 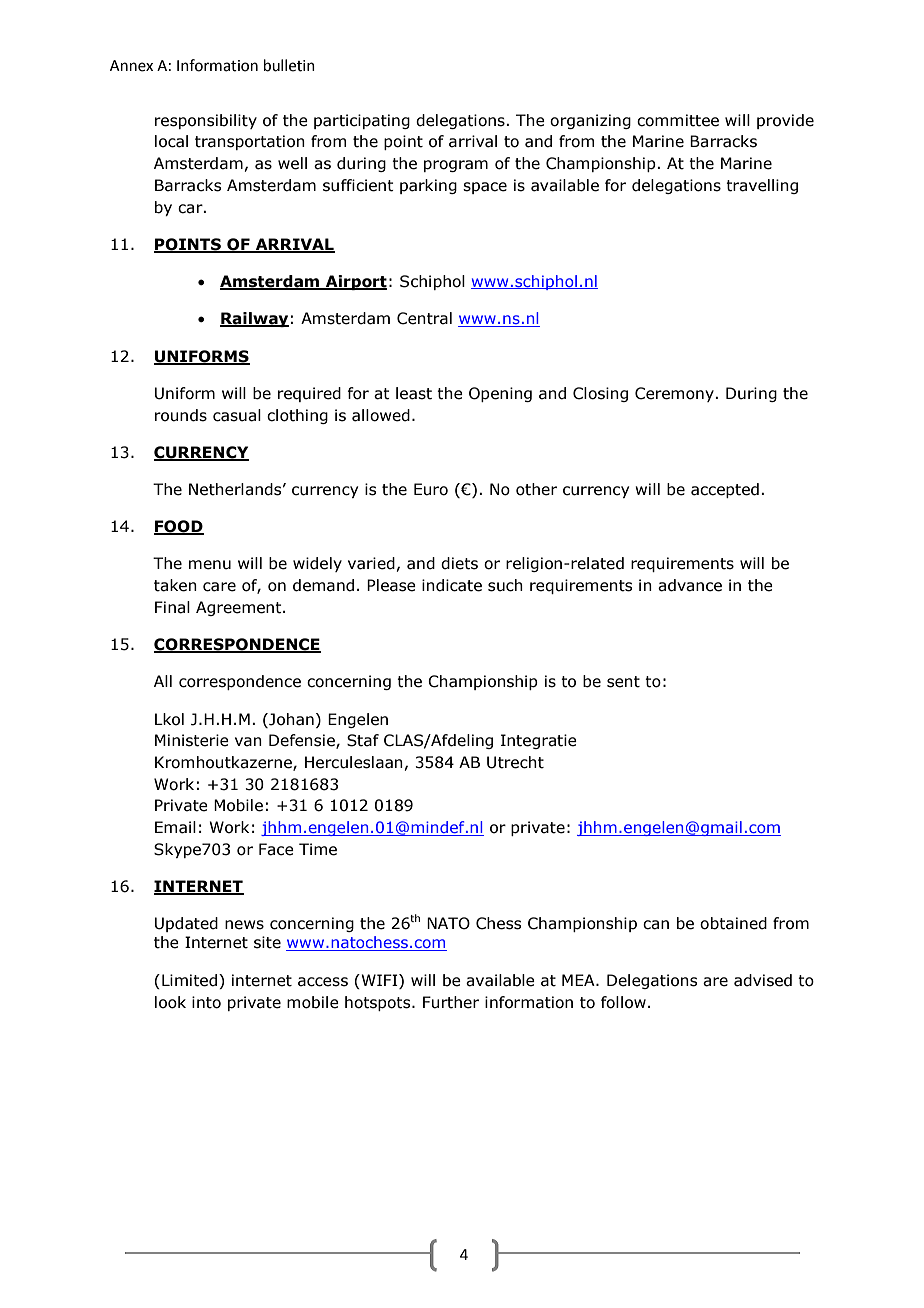 I want to click on responsibility, so click(x=206, y=121).
